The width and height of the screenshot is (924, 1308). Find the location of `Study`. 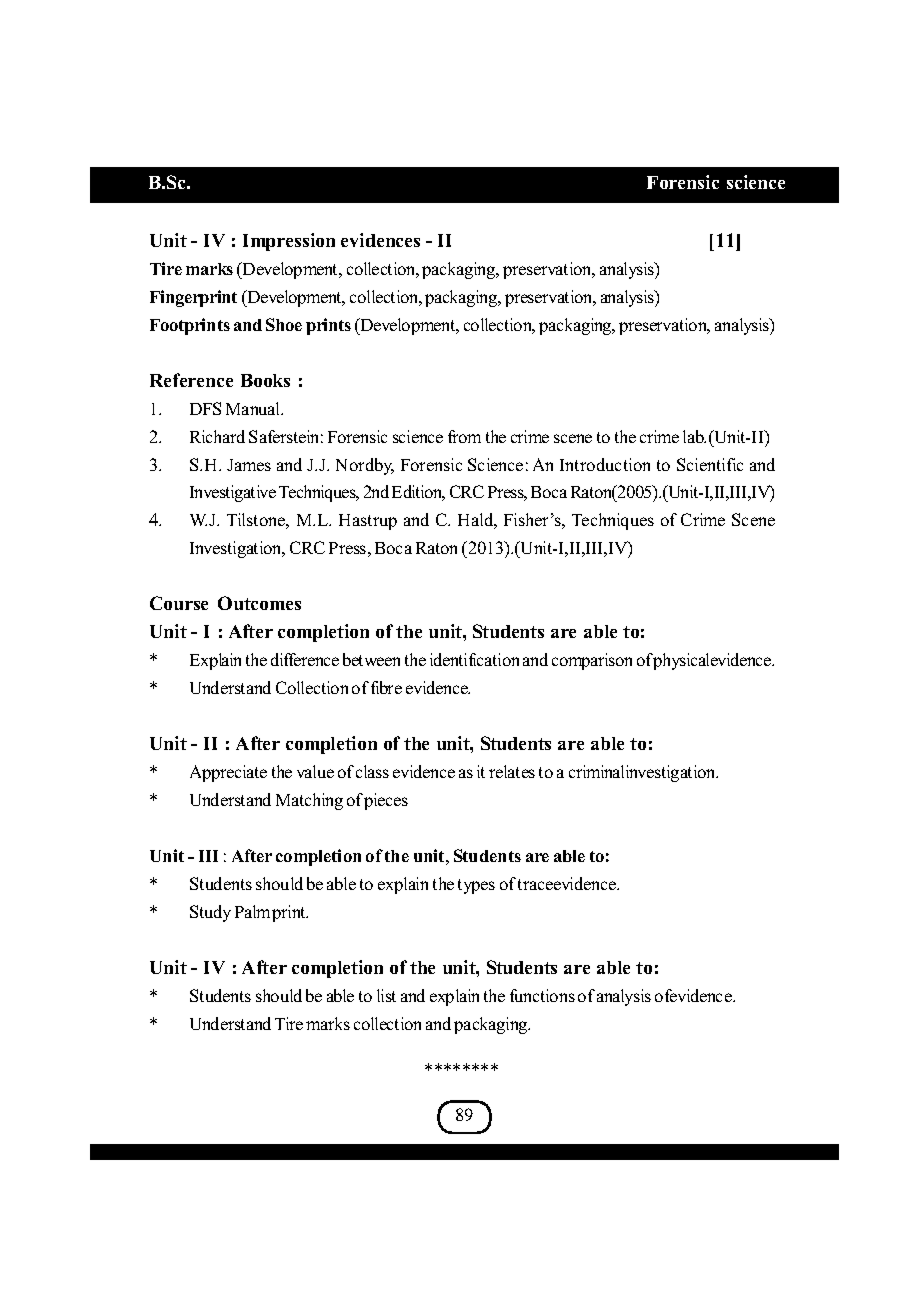

Study is located at coordinates (210, 913).
